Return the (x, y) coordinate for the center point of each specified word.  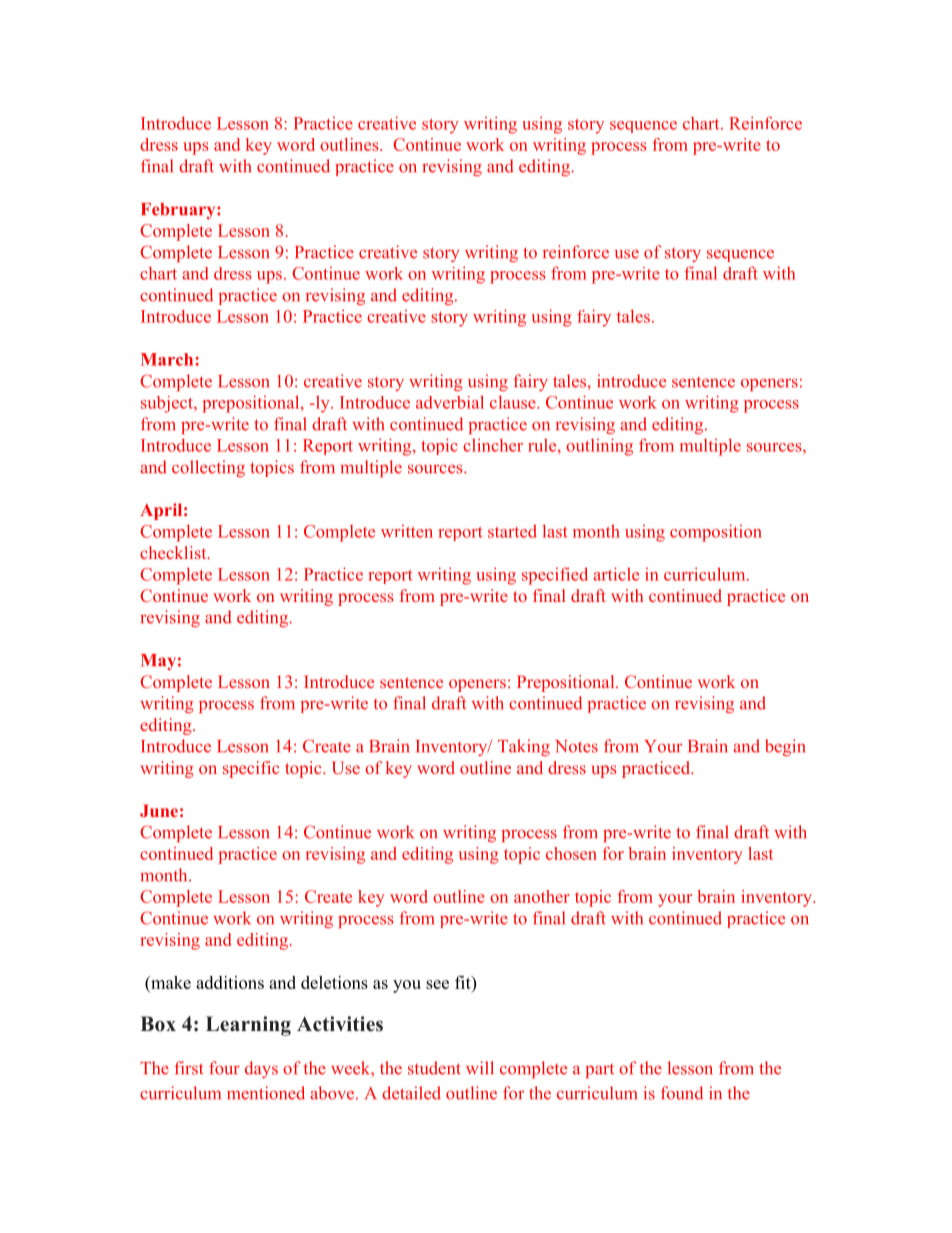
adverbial (450, 402)
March (168, 359)
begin (785, 747)
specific (251, 769)
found (682, 1093)
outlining (599, 447)
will (479, 1067)
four (224, 1068)
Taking (524, 747)
